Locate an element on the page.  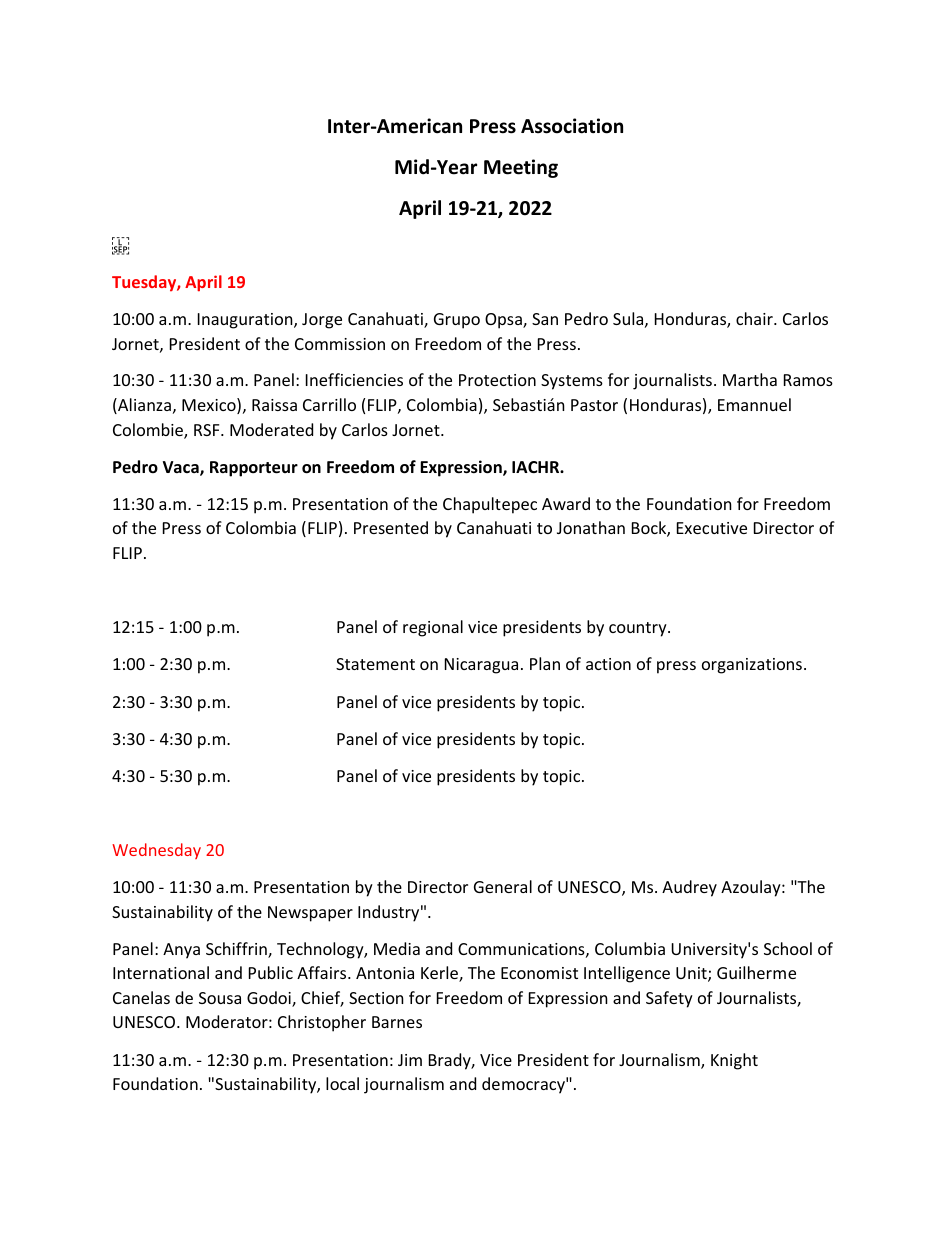
Statement is located at coordinates (375, 664).
